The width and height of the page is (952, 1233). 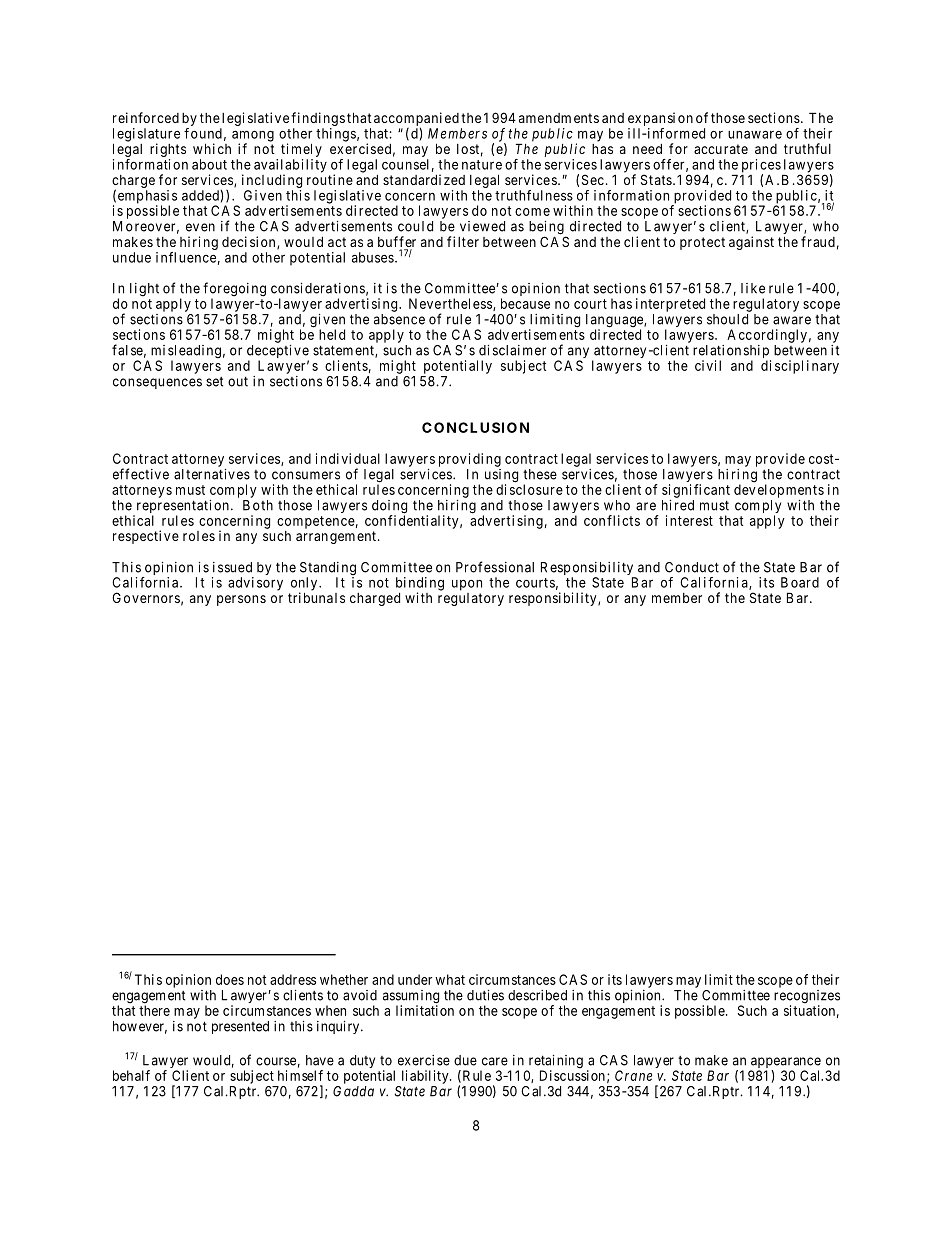 I want to click on presented, so click(x=240, y=1027).
